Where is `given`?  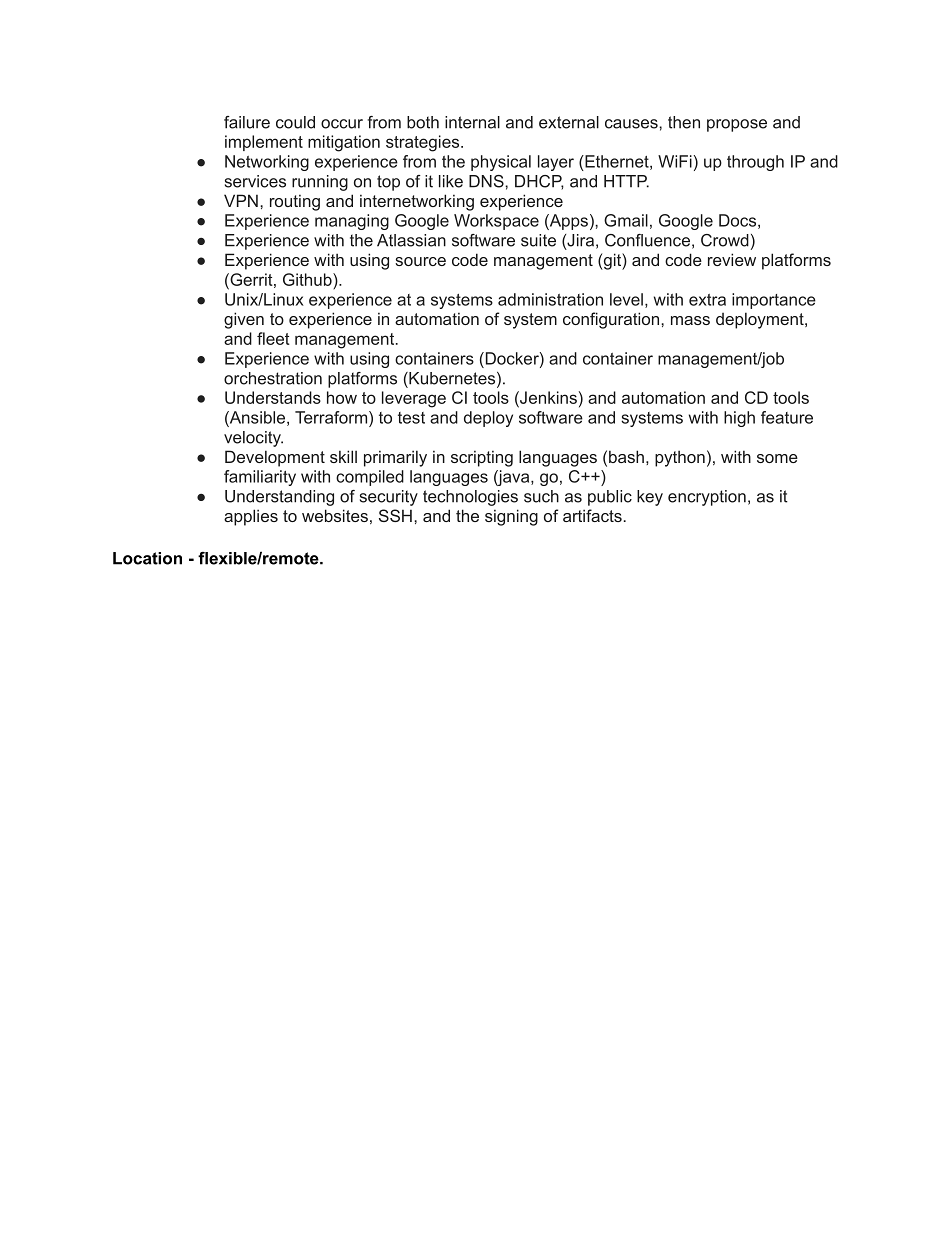 given is located at coordinates (244, 320).
